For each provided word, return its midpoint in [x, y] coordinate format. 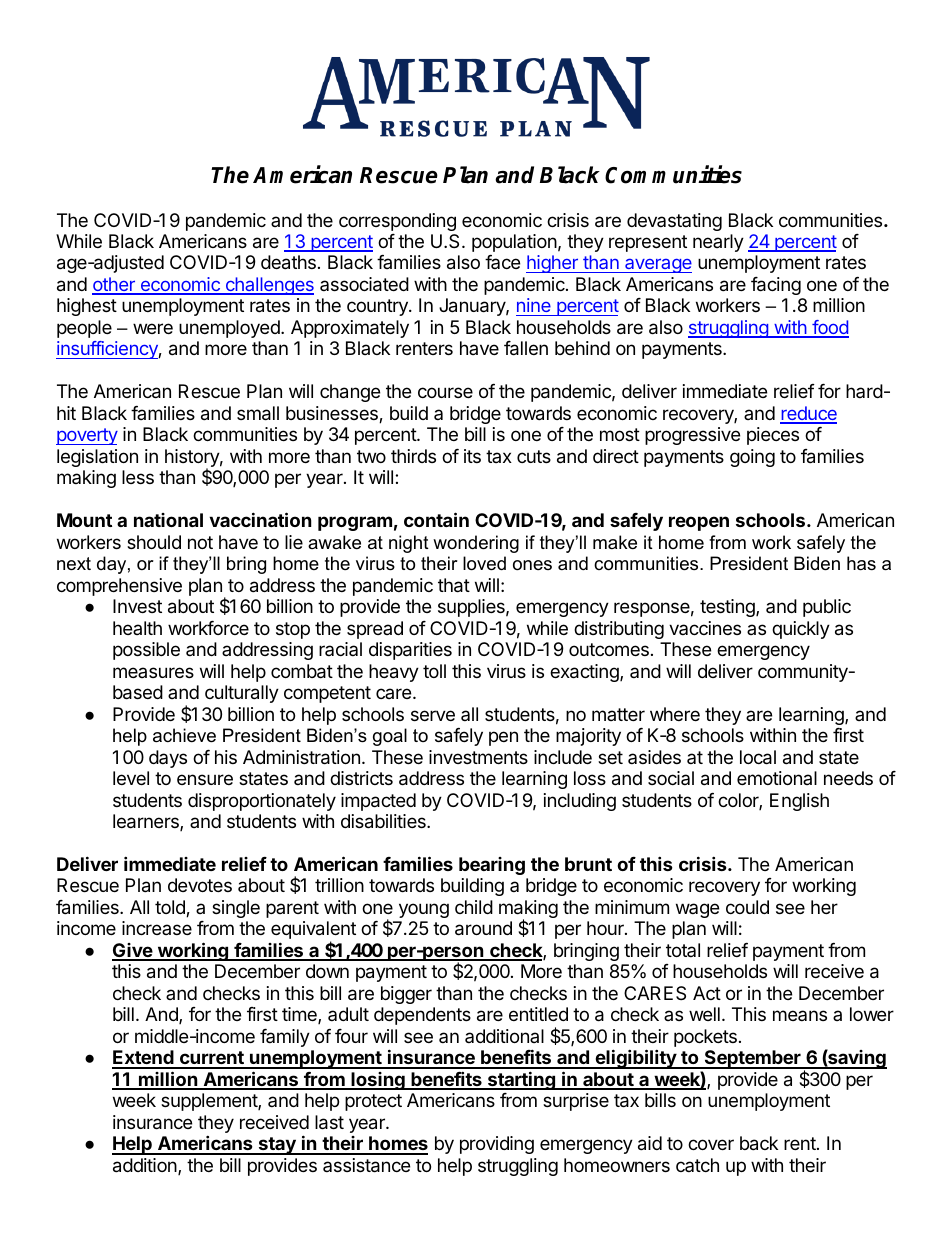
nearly [718, 243]
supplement [210, 1102]
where [675, 714]
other [114, 285]
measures [153, 672]
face [502, 262]
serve [433, 715]
